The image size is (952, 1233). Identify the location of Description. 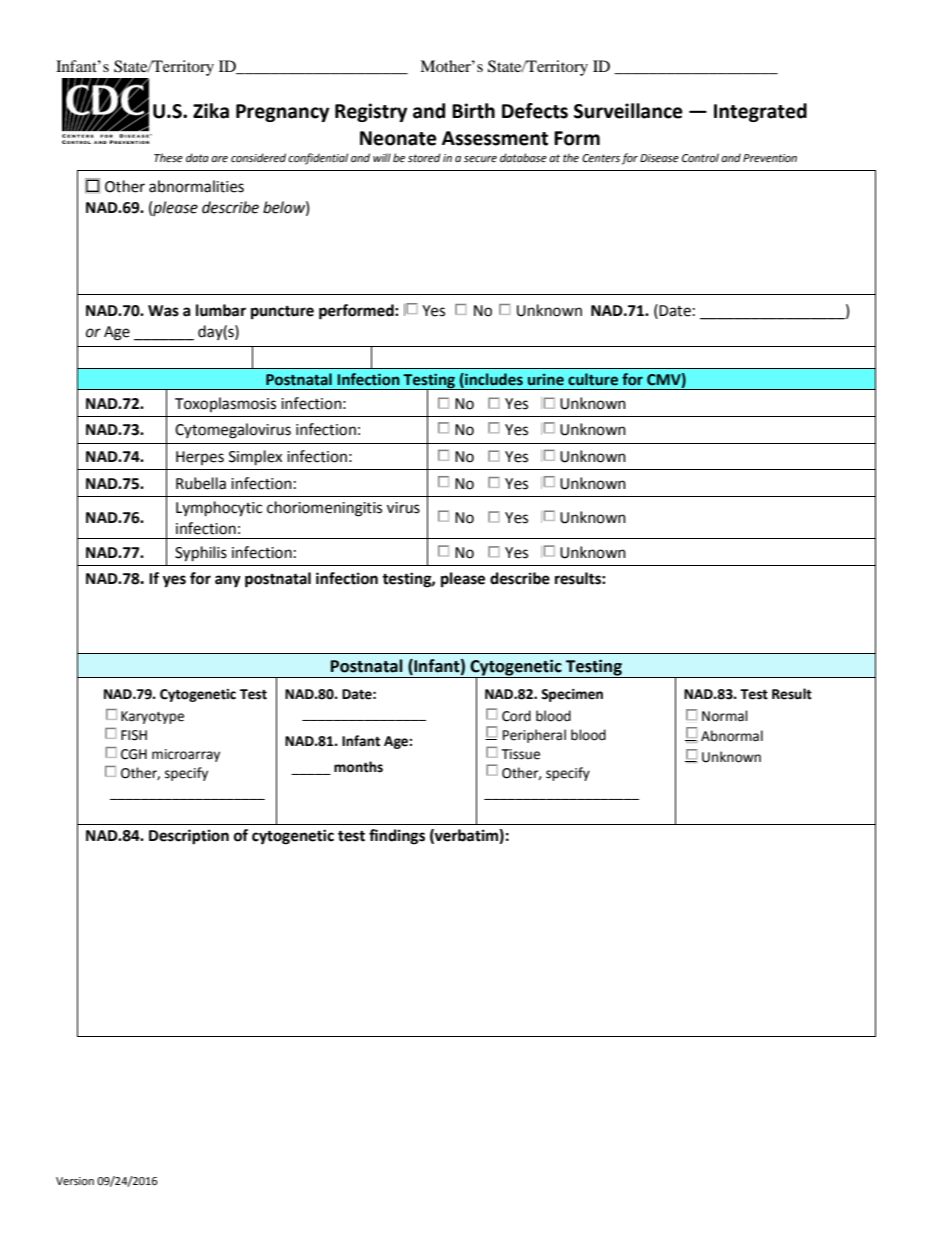
(189, 837).
